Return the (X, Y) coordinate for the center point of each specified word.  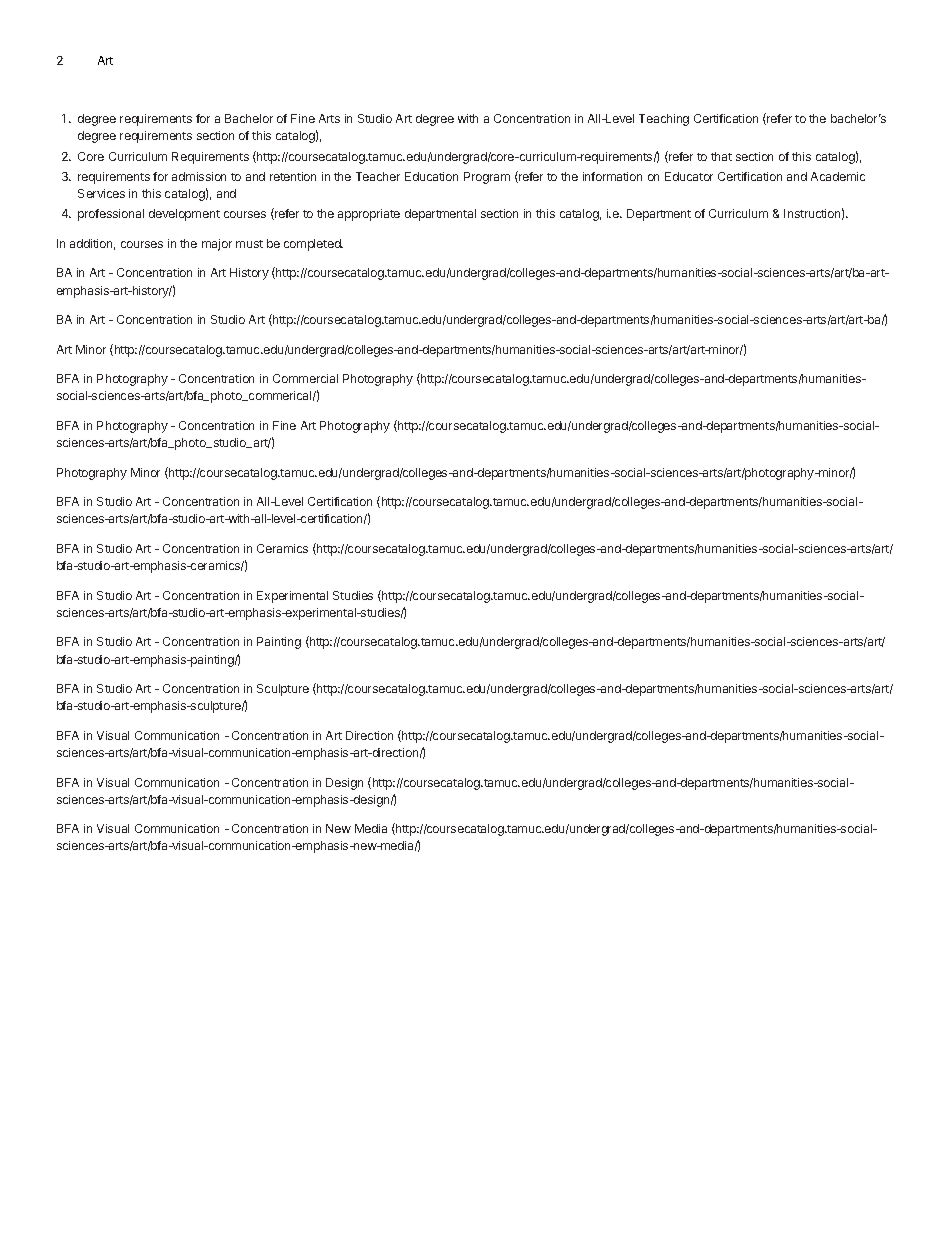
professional (111, 215)
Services (101, 193)
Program (487, 178)
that (721, 156)
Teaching (664, 120)
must (249, 244)
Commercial (305, 378)
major (217, 245)
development (184, 215)
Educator (689, 176)
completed (313, 245)
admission (199, 176)
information (612, 176)
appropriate (369, 215)
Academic (838, 176)
